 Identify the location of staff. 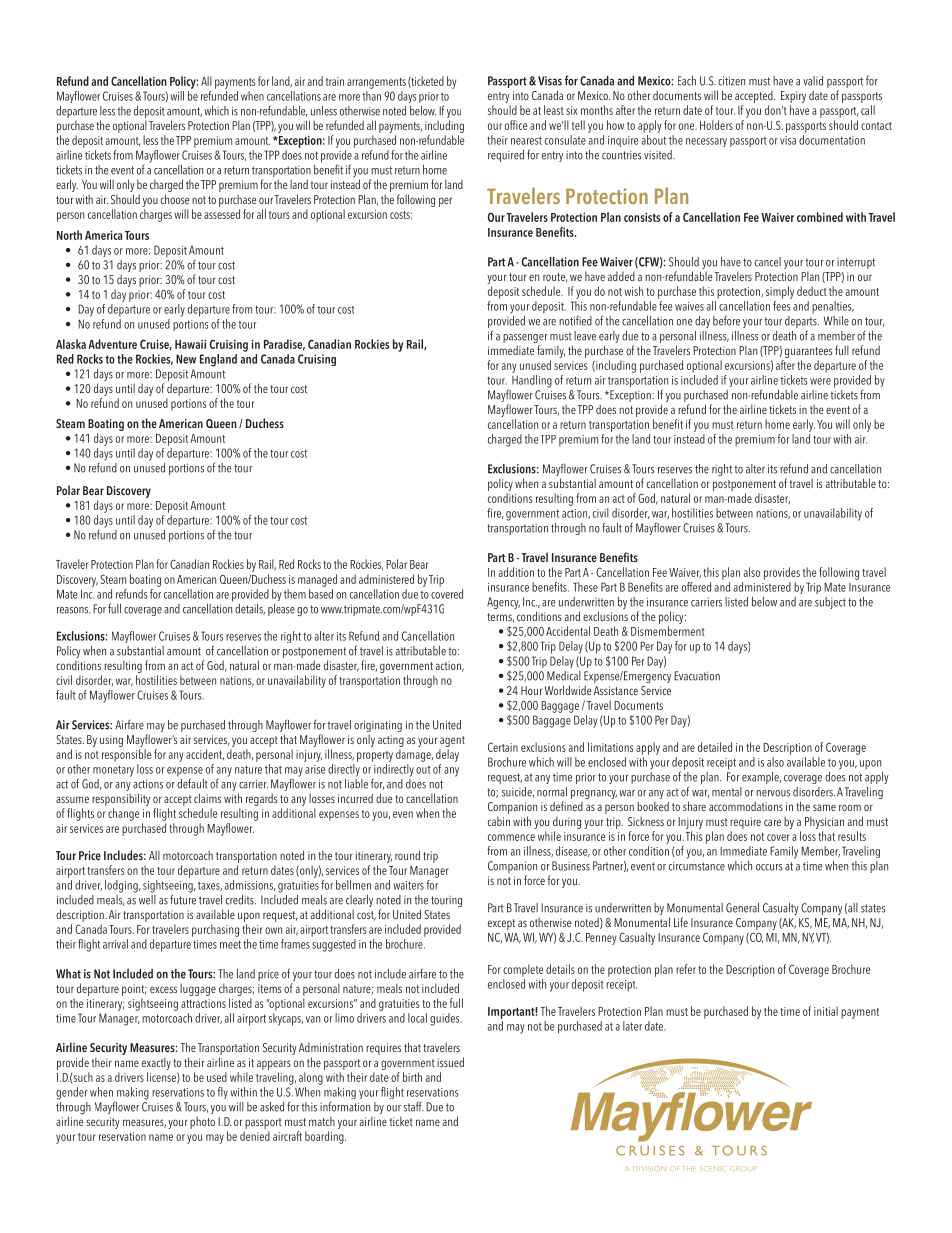
(414, 1106).
